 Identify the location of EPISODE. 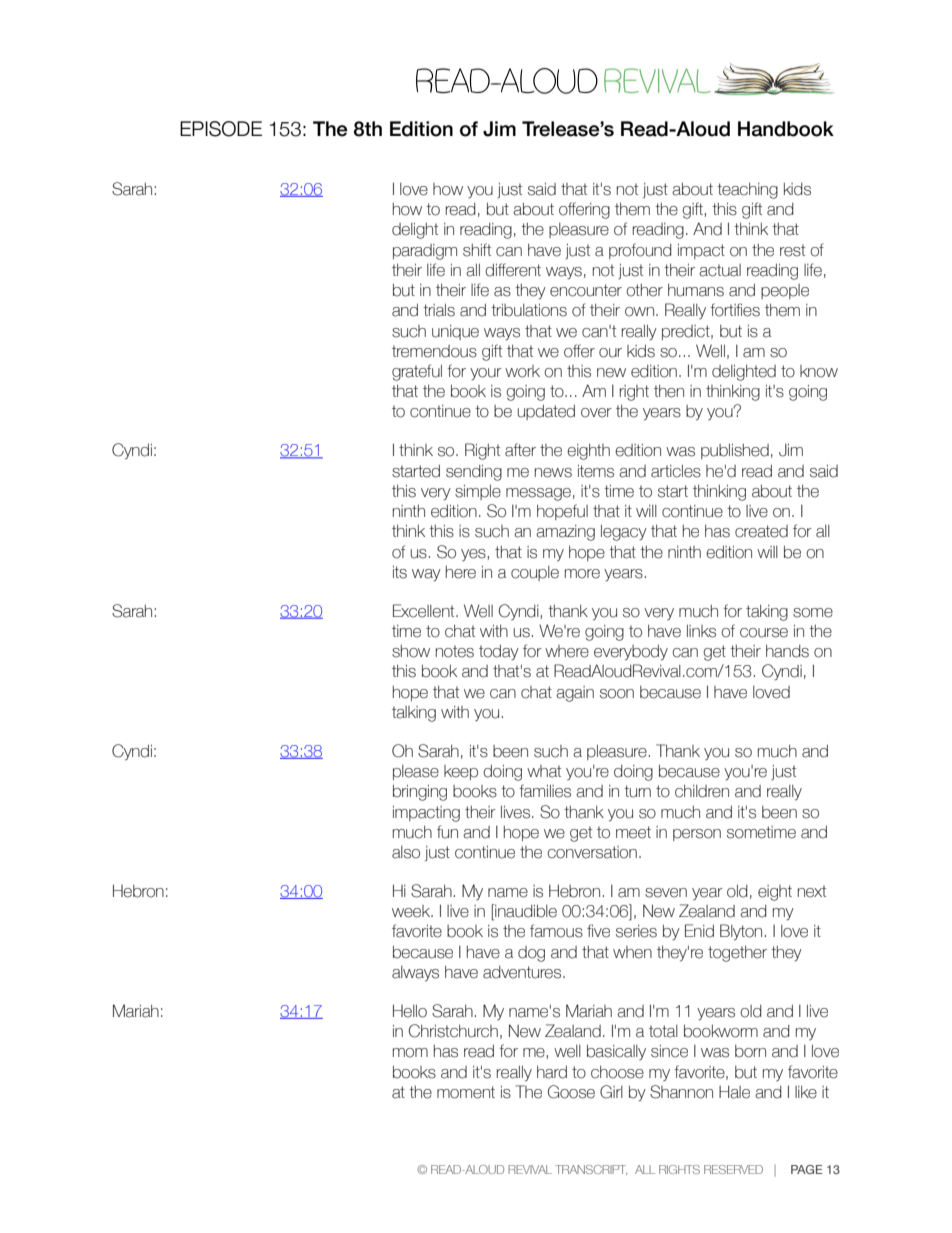
(221, 129).
